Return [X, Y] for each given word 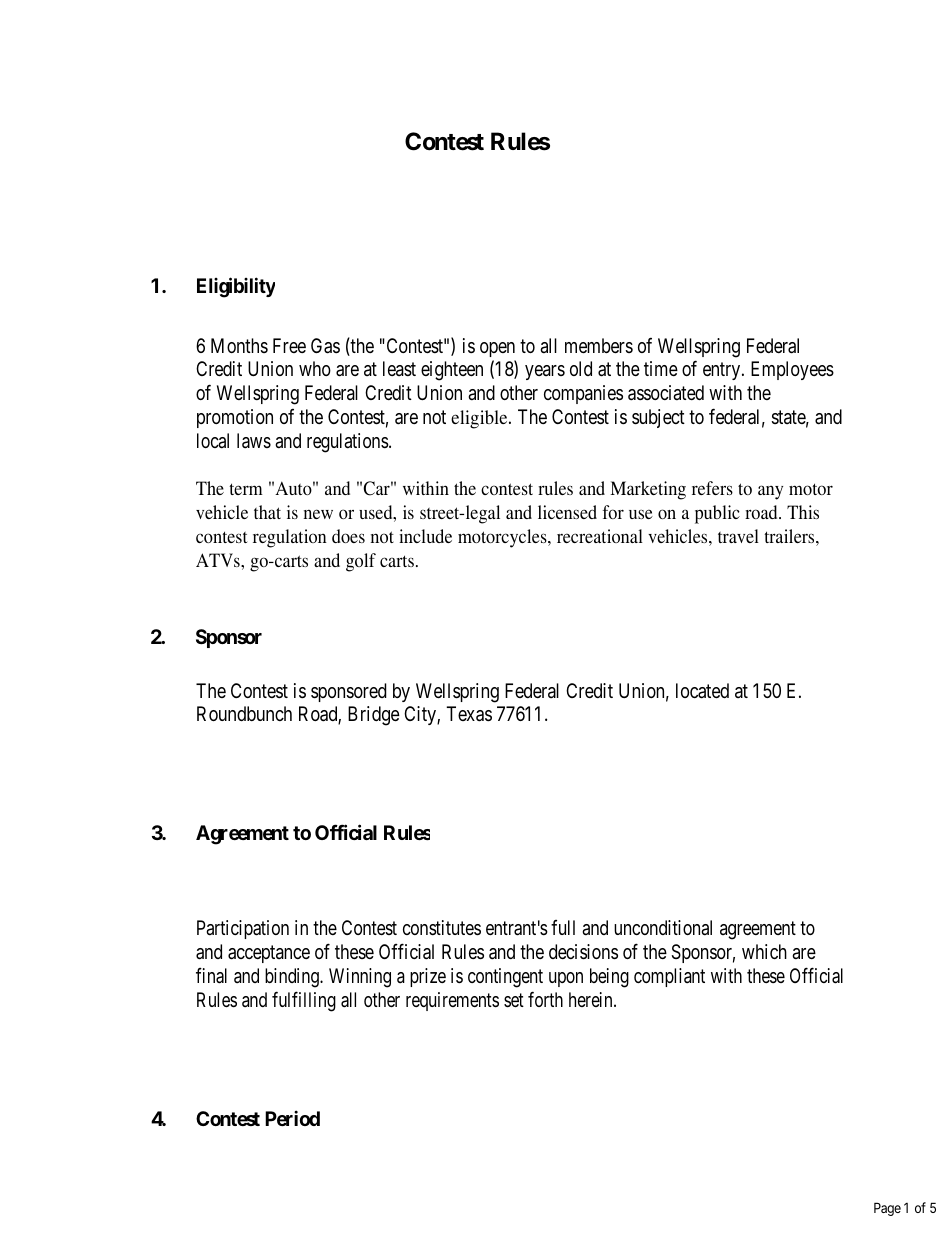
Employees [792, 370]
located [702, 691]
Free [289, 345]
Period [292, 1118]
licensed [567, 512]
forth [545, 999]
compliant [669, 977]
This [803, 512]
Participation [243, 929]
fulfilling [304, 1001]
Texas [469, 714]
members [599, 345]
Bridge [374, 716]
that [267, 512]
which [764, 951]
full [563, 927]
